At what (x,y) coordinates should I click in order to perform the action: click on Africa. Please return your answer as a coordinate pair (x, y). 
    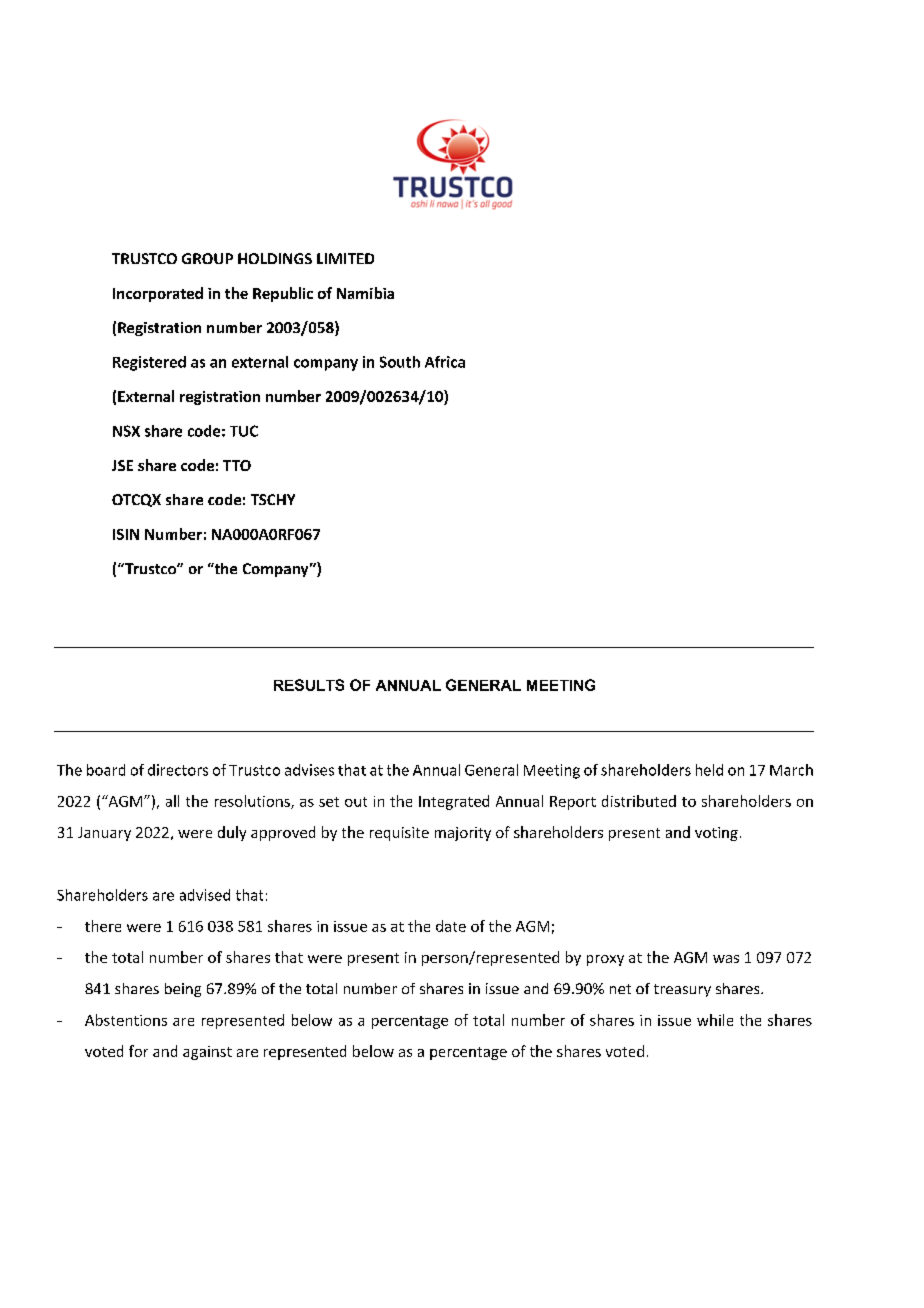
    Looking at the image, I should click on (445, 362).
